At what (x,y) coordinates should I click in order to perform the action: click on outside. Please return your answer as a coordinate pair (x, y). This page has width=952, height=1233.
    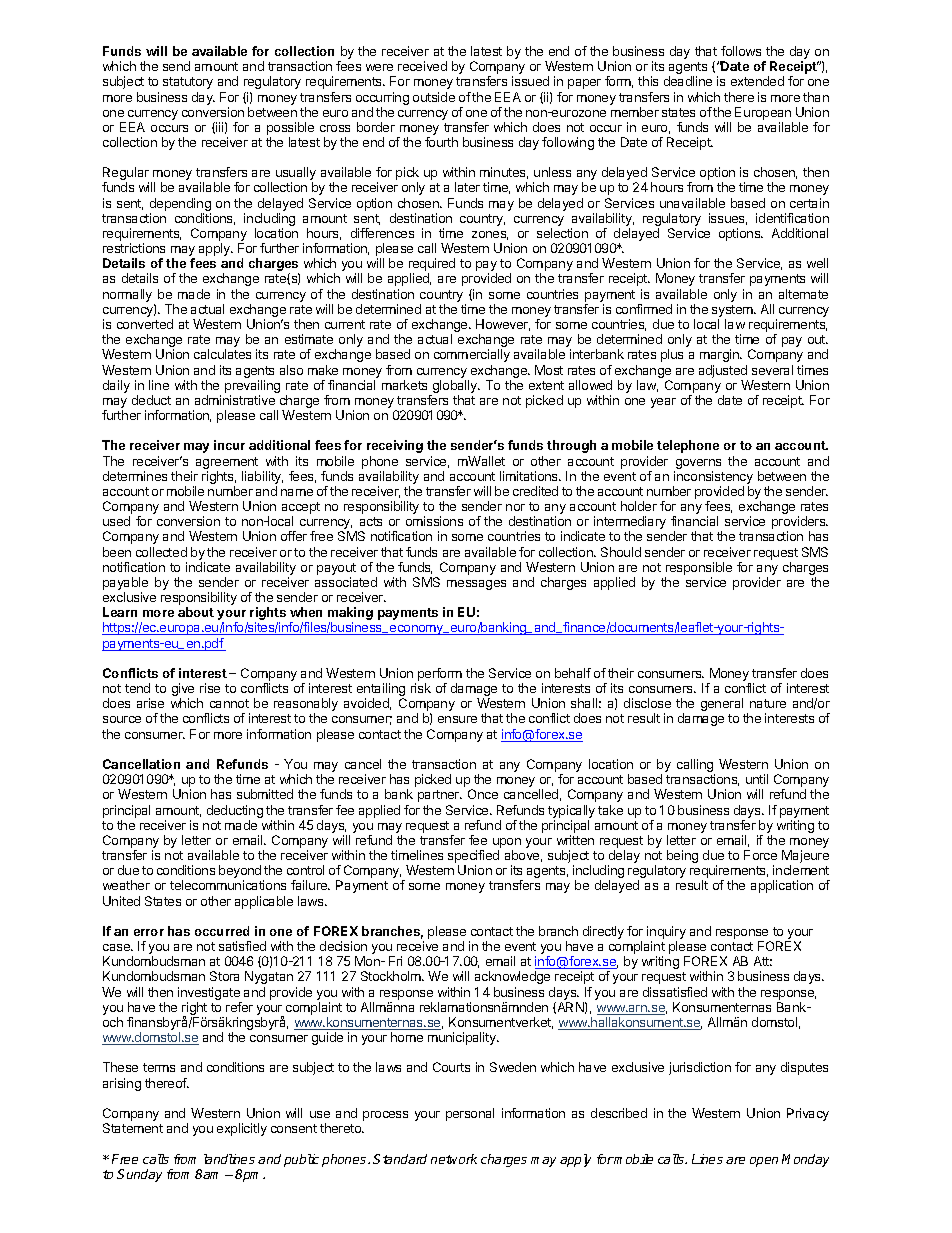
    Looking at the image, I should click on (434, 97).
